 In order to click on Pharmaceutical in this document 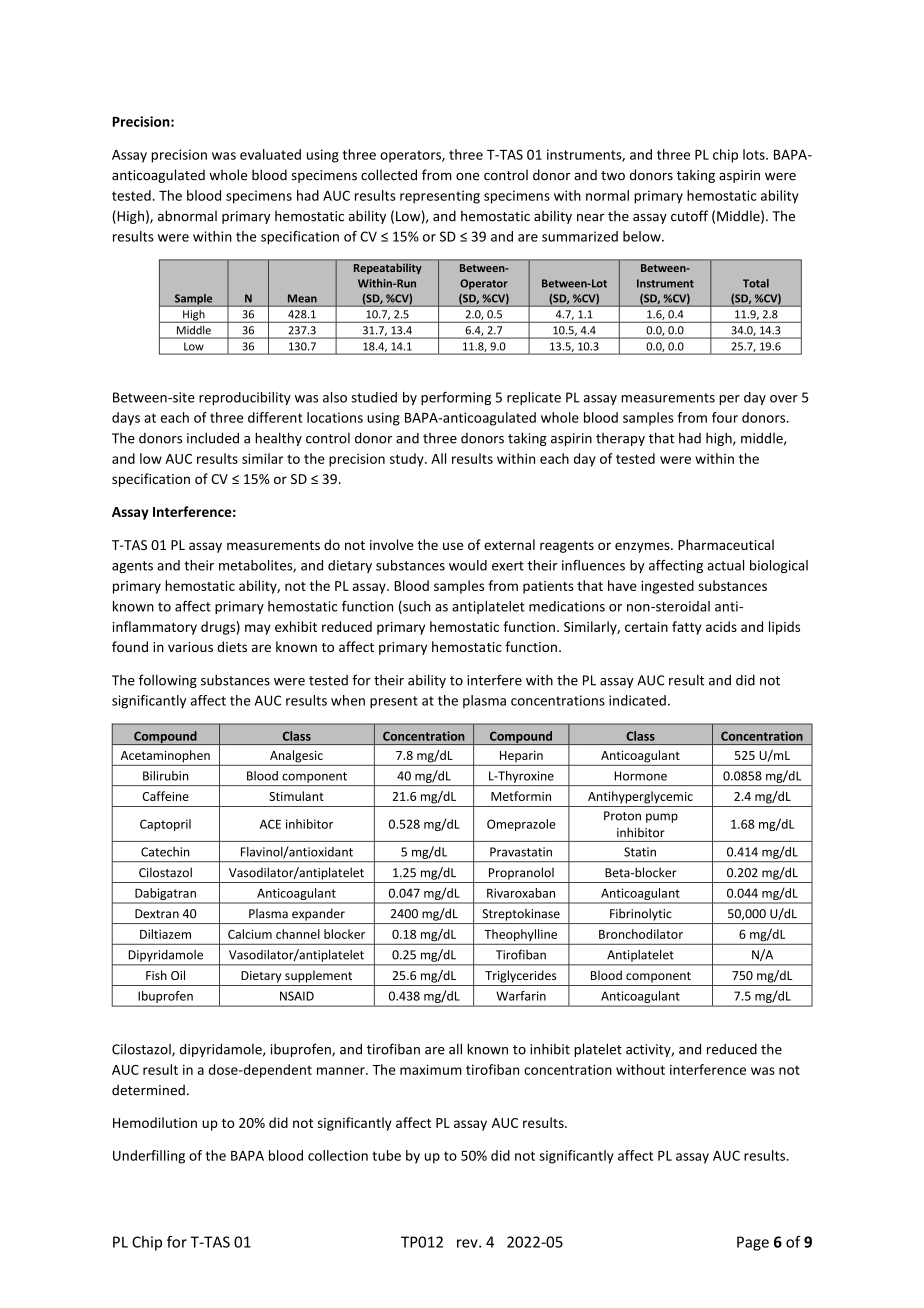, I will do `click(726, 544)`.
